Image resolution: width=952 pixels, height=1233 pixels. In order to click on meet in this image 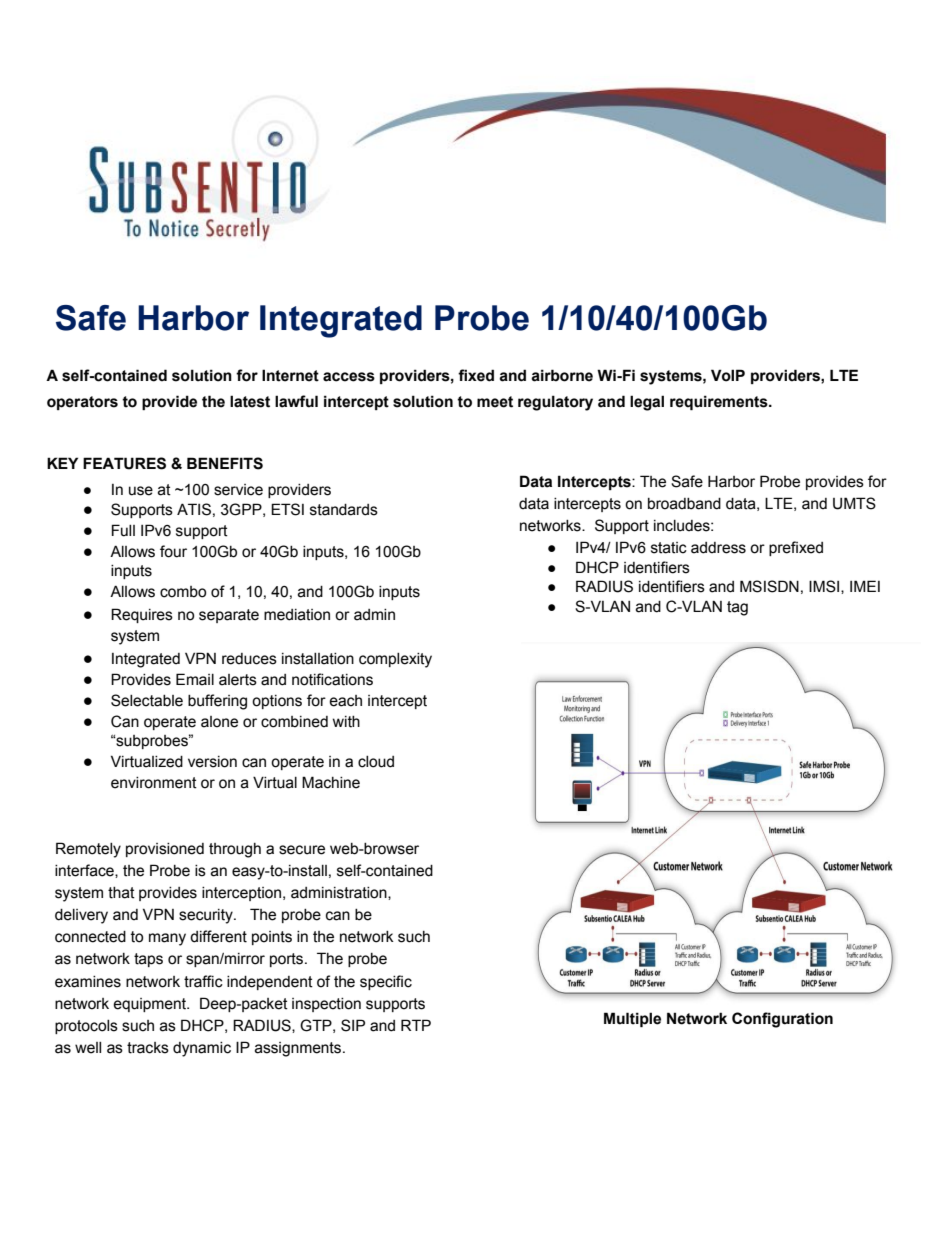, I will do `click(495, 402)`.
